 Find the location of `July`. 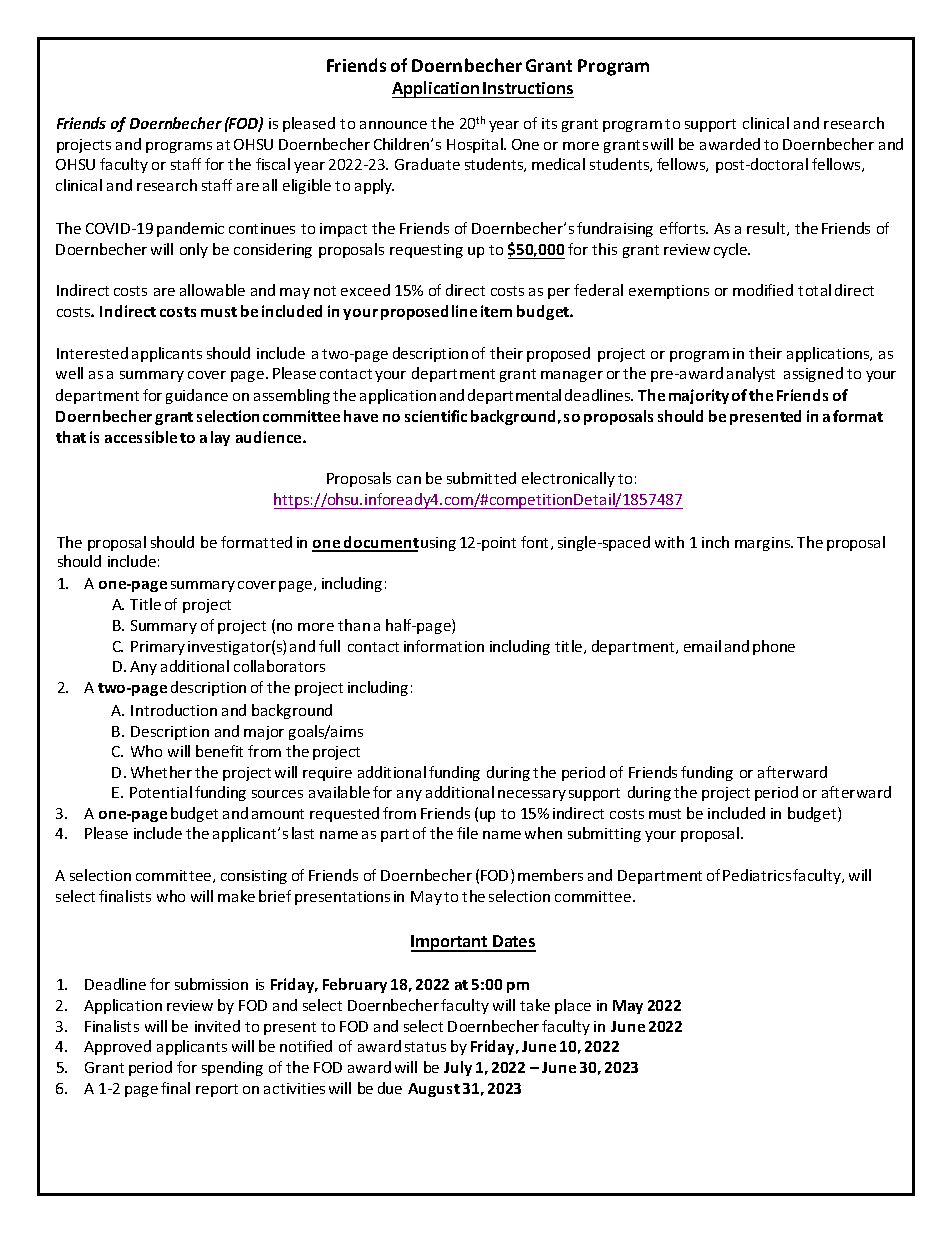

July is located at coordinates (458, 1068).
